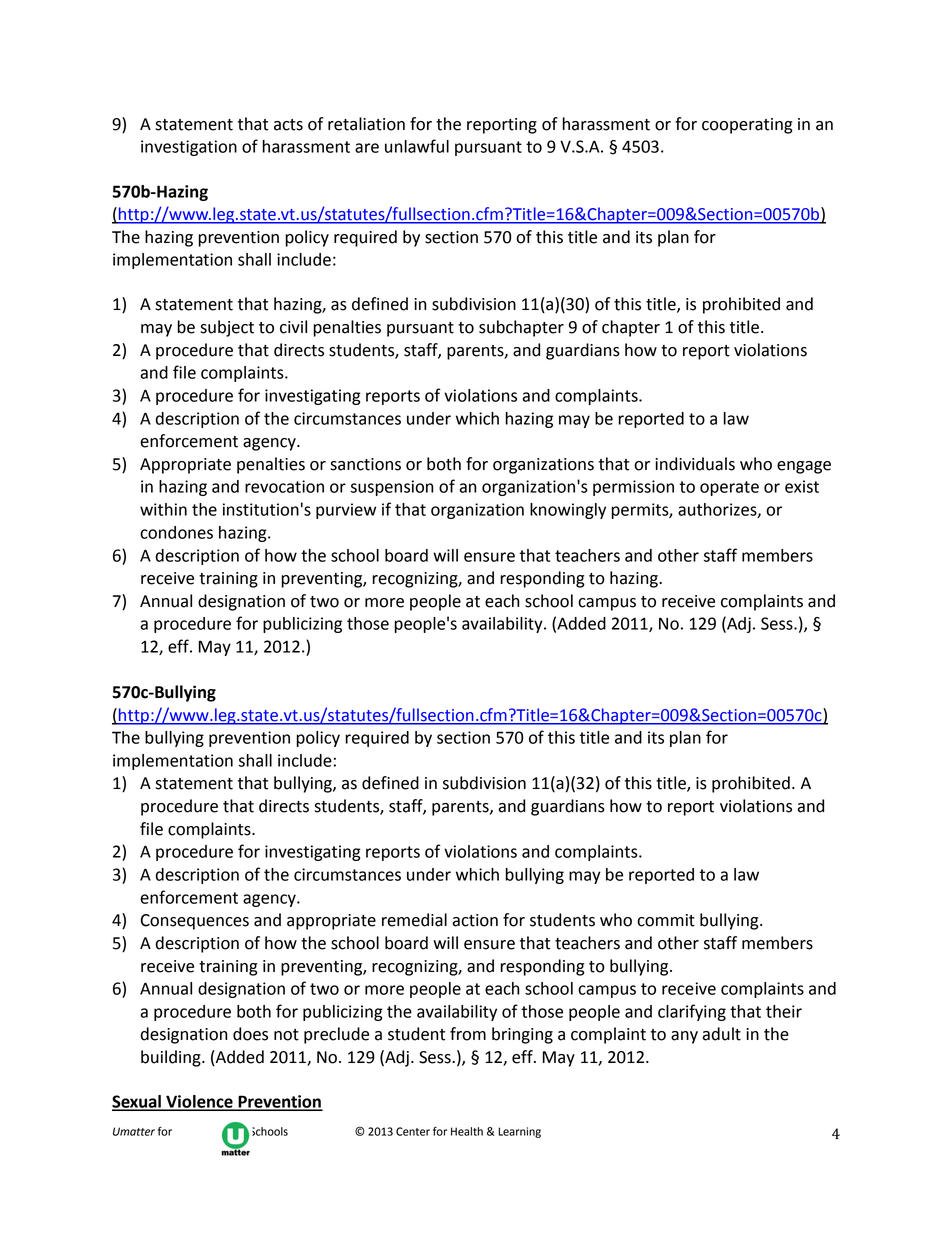 The width and height of the screenshot is (952, 1233). Describe the element at coordinates (195, 922) in the screenshot. I see `Consequences` at that location.
